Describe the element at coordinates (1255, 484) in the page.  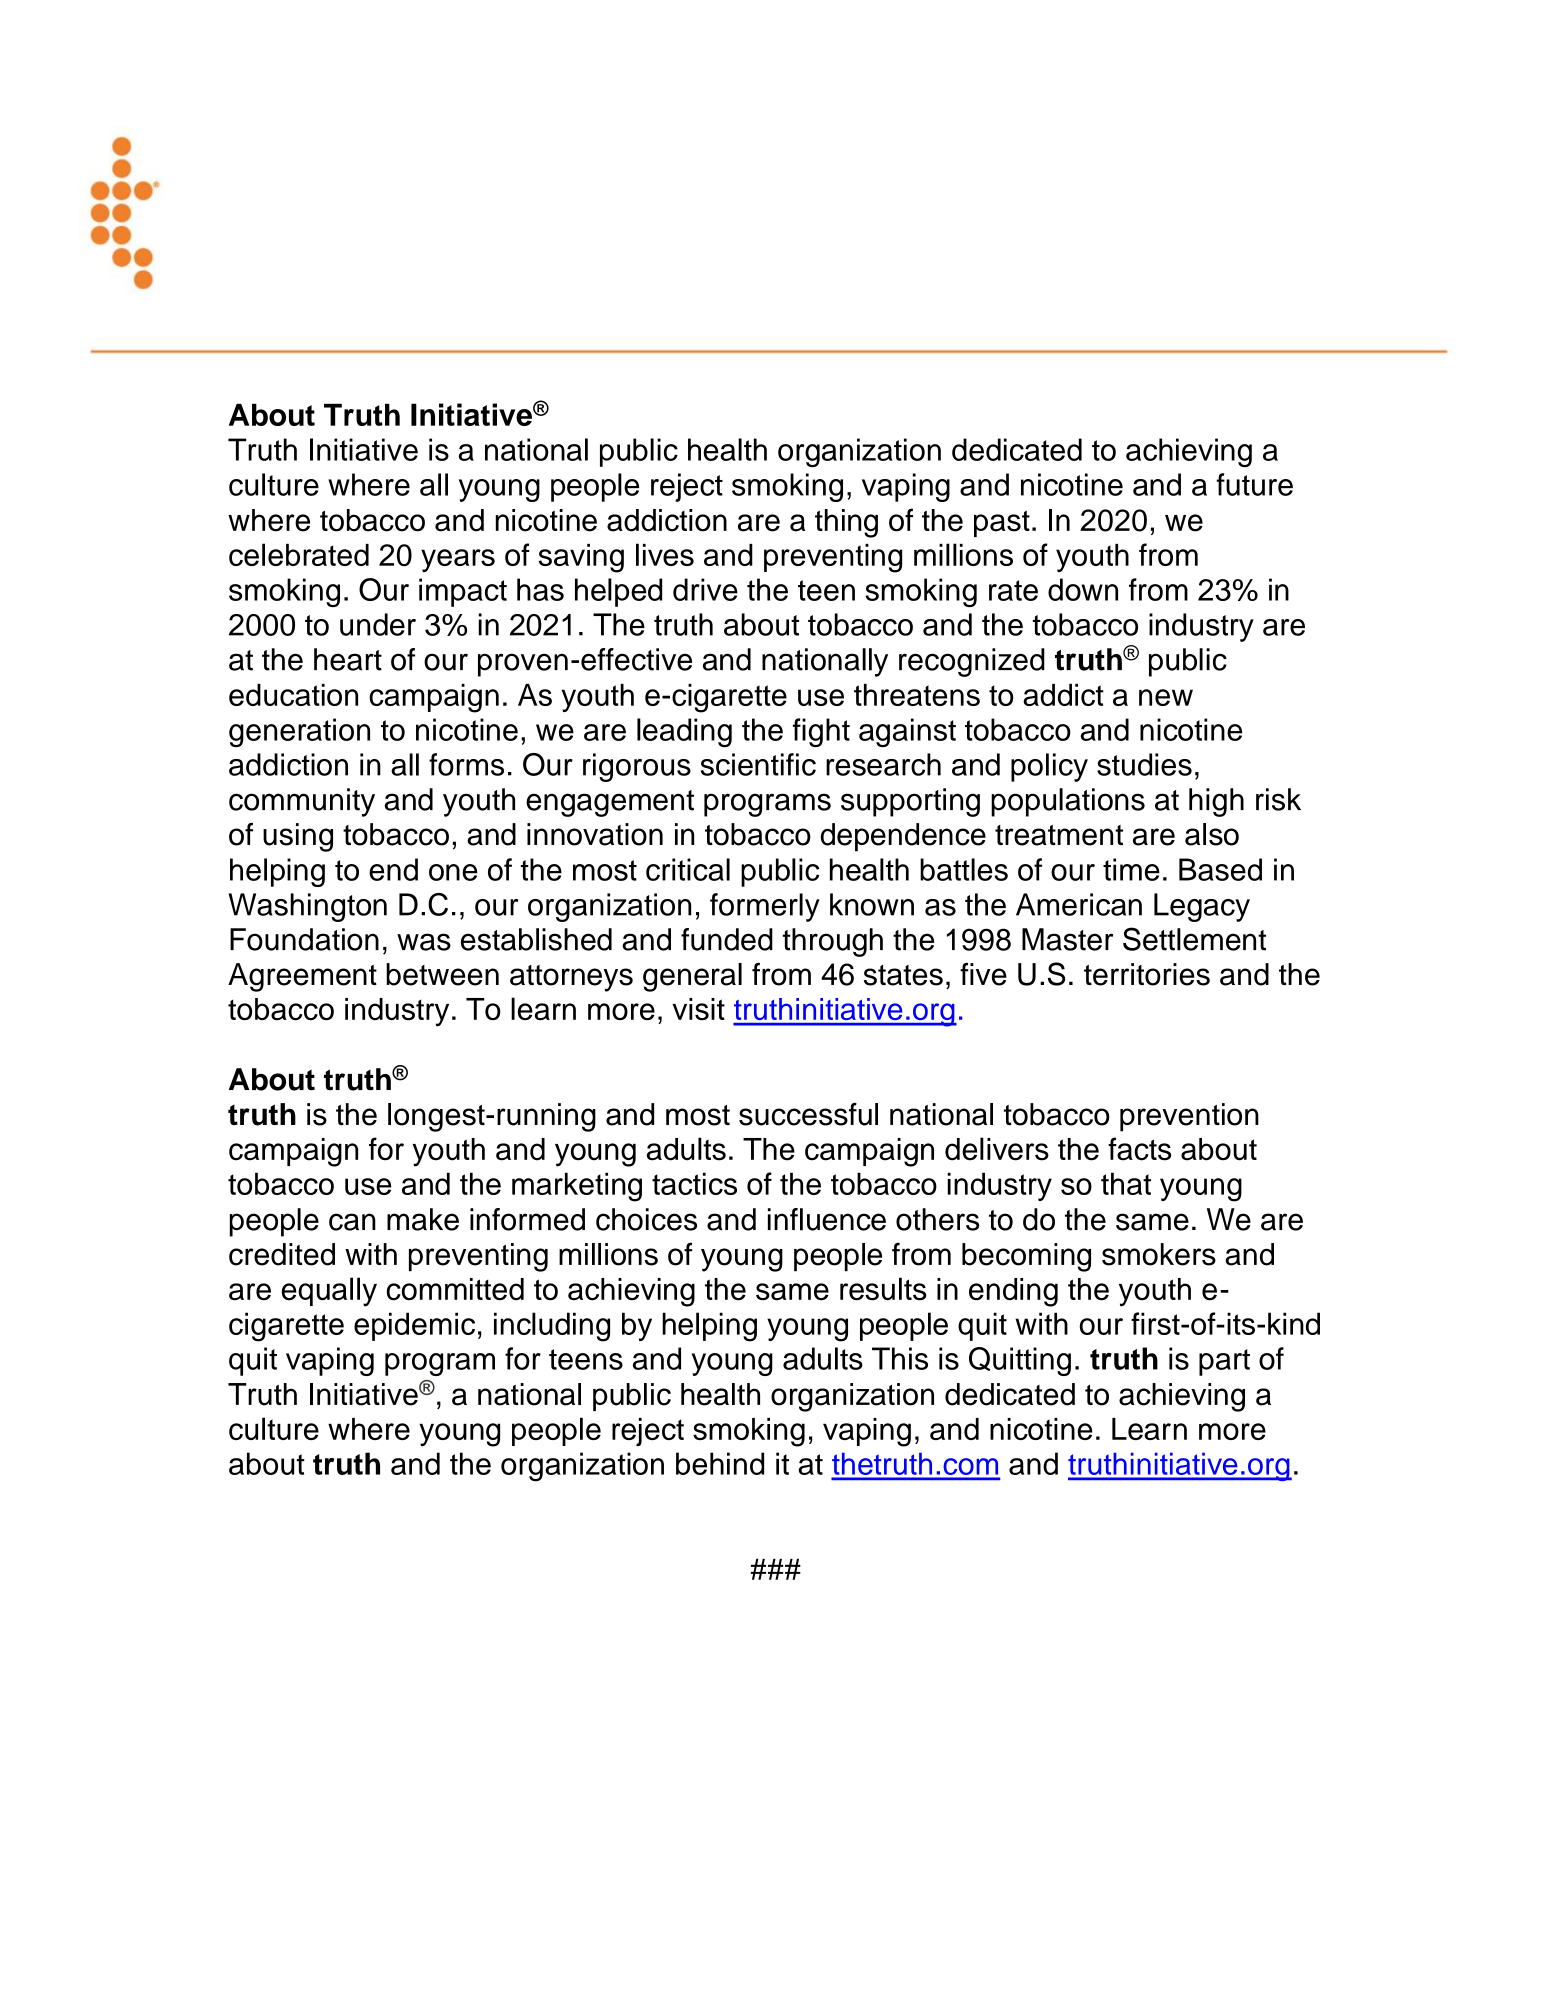
I see `future` at that location.
